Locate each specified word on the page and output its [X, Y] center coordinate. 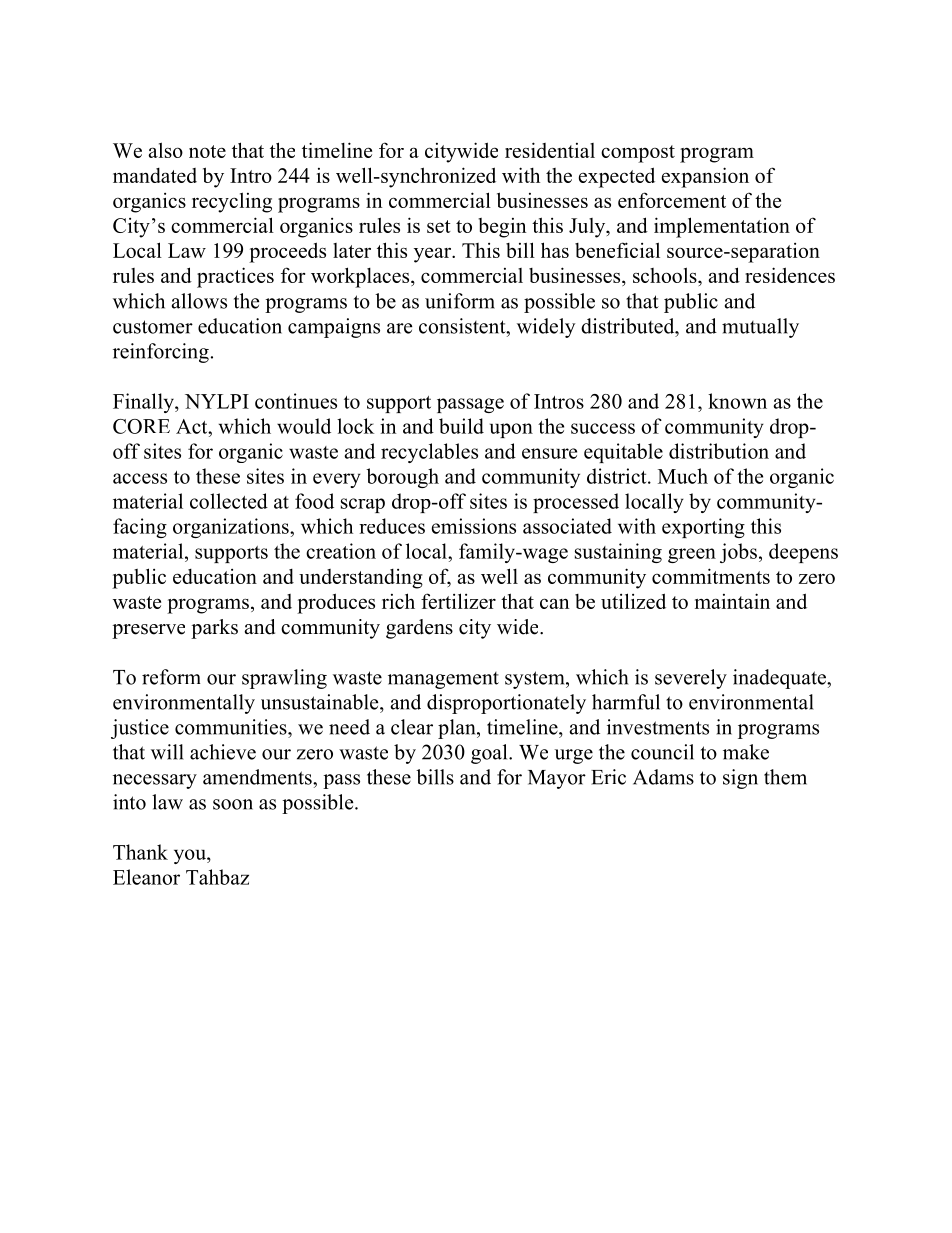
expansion [705, 177]
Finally [144, 403]
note [207, 151]
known [737, 401]
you [191, 856]
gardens [419, 629]
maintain [732, 601]
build [461, 426]
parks [214, 629]
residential [550, 150]
